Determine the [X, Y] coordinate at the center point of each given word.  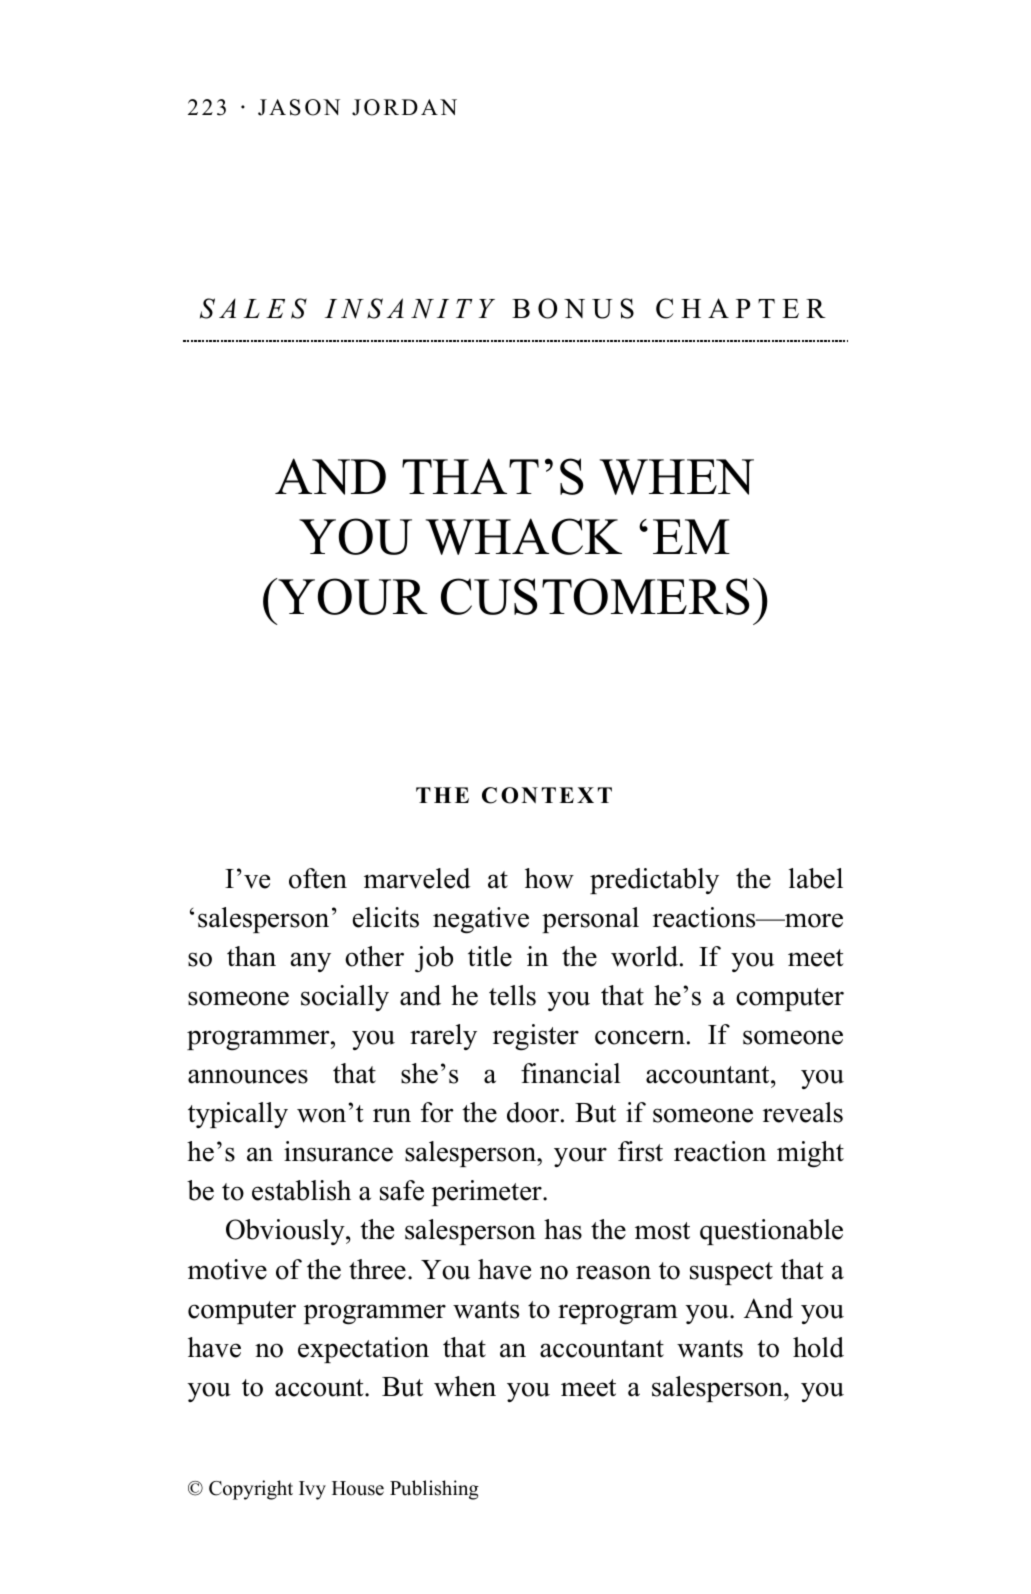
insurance [338, 1151]
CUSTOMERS [595, 596]
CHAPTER [741, 308]
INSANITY [410, 308]
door [533, 1112]
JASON [299, 107]
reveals [803, 1112]
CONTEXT [547, 795]
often [318, 878]
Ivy [312, 1490]
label [816, 878]
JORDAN [404, 107]
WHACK [524, 536]
